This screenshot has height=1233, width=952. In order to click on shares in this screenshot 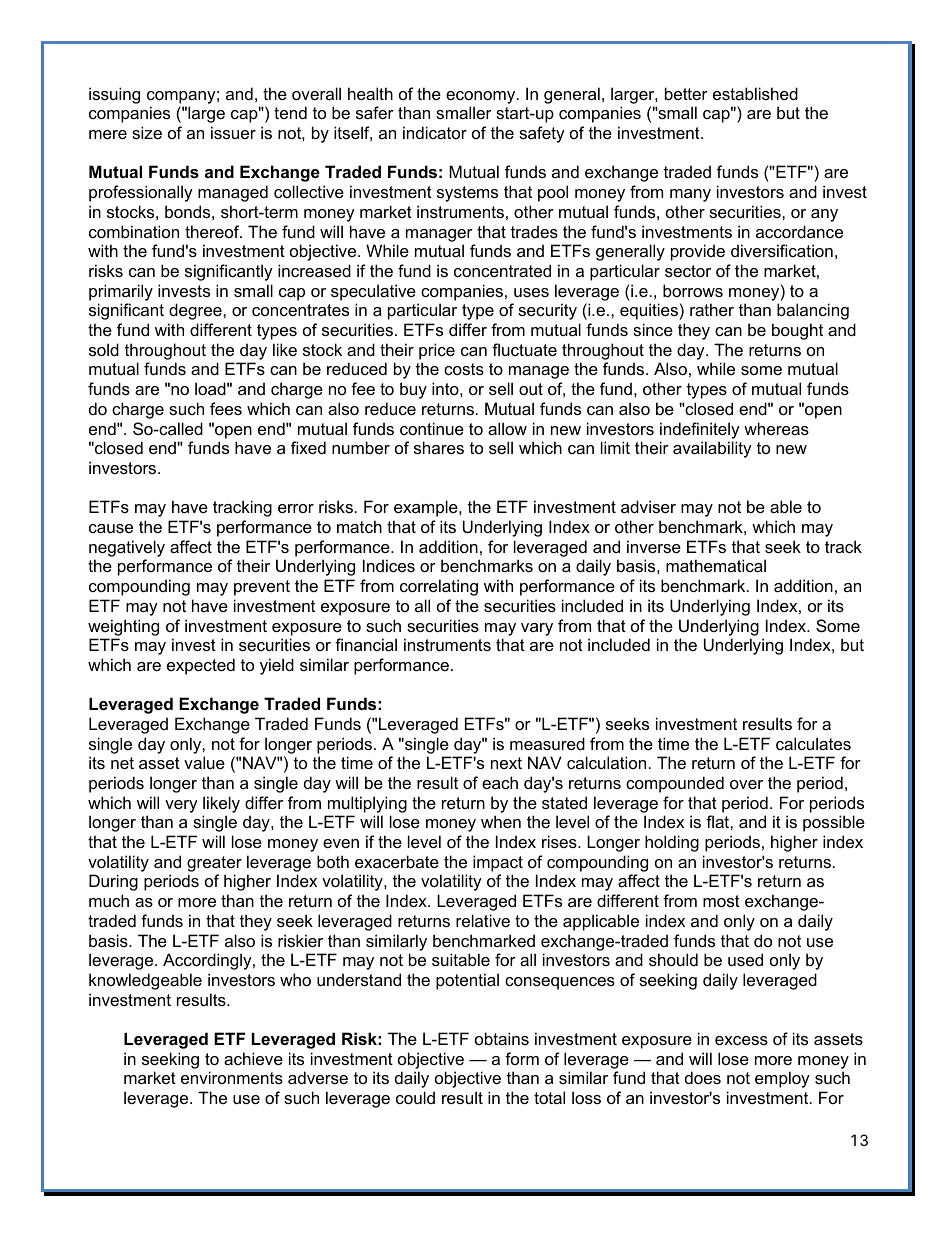, I will do `click(439, 447)`.
